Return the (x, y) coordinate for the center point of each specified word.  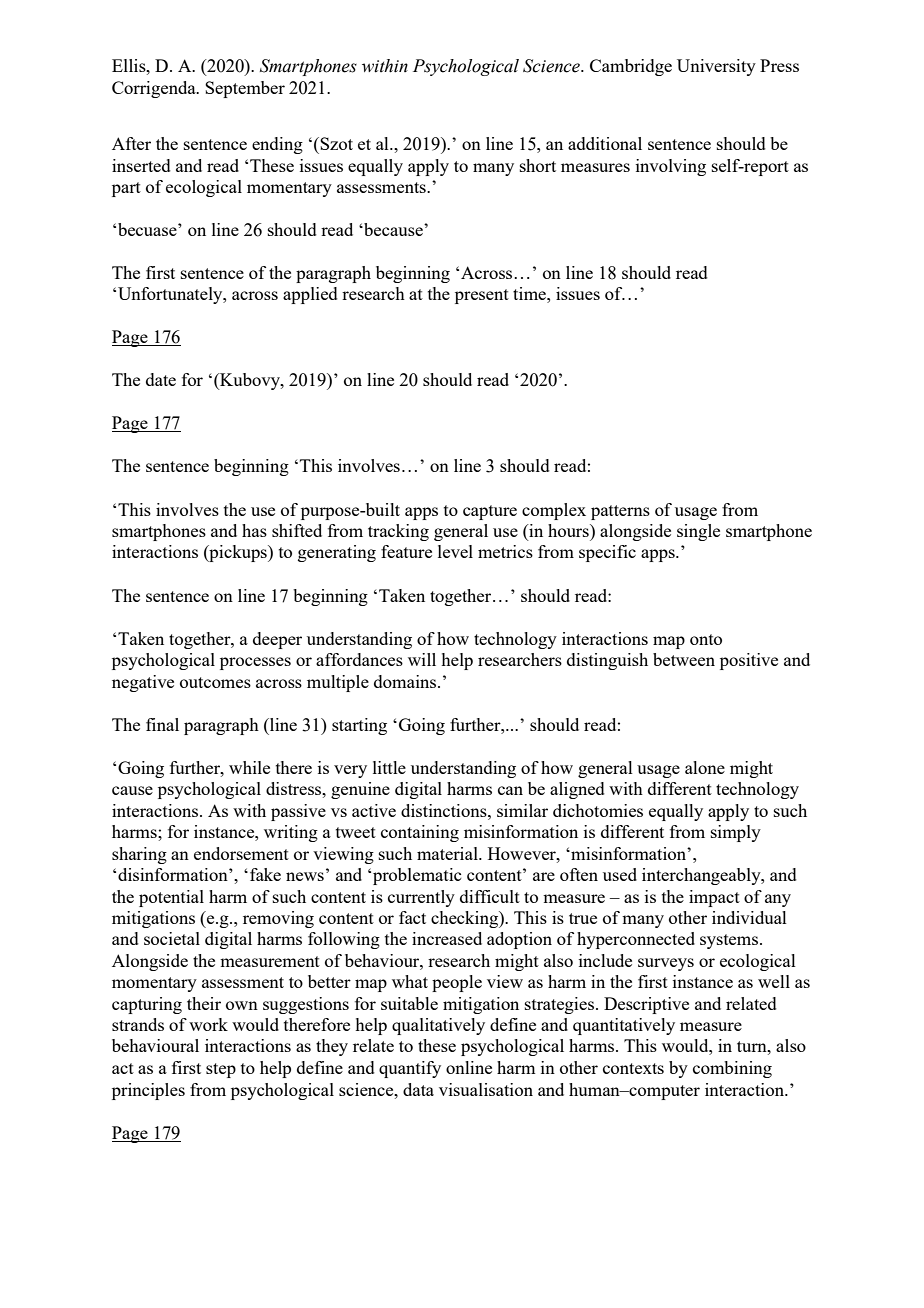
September (245, 89)
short (538, 165)
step (221, 1070)
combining (732, 1069)
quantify (410, 1069)
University (716, 67)
